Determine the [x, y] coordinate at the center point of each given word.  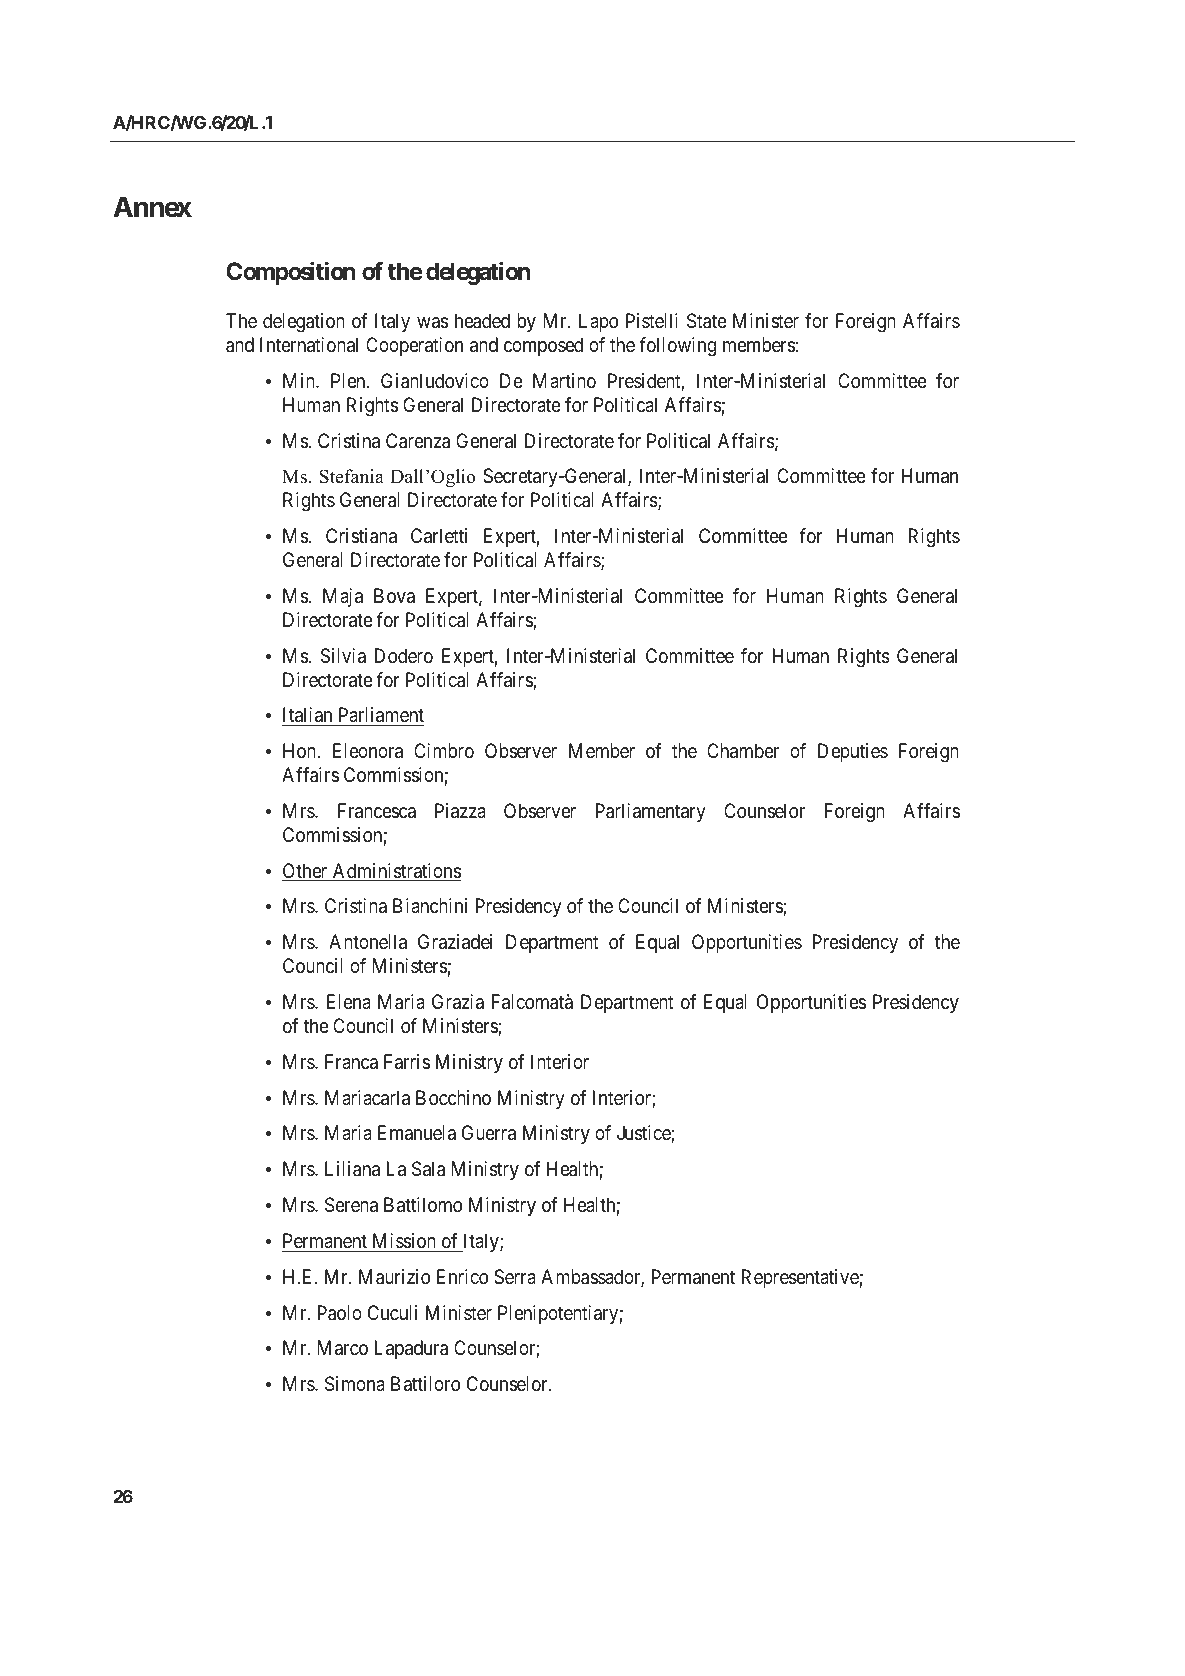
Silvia [343, 656]
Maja [343, 597]
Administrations [395, 872]
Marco [343, 1347]
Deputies [853, 752]
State [707, 321]
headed [482, 321]
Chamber [743, 751]
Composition [291, 273]
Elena [349, 1002]
